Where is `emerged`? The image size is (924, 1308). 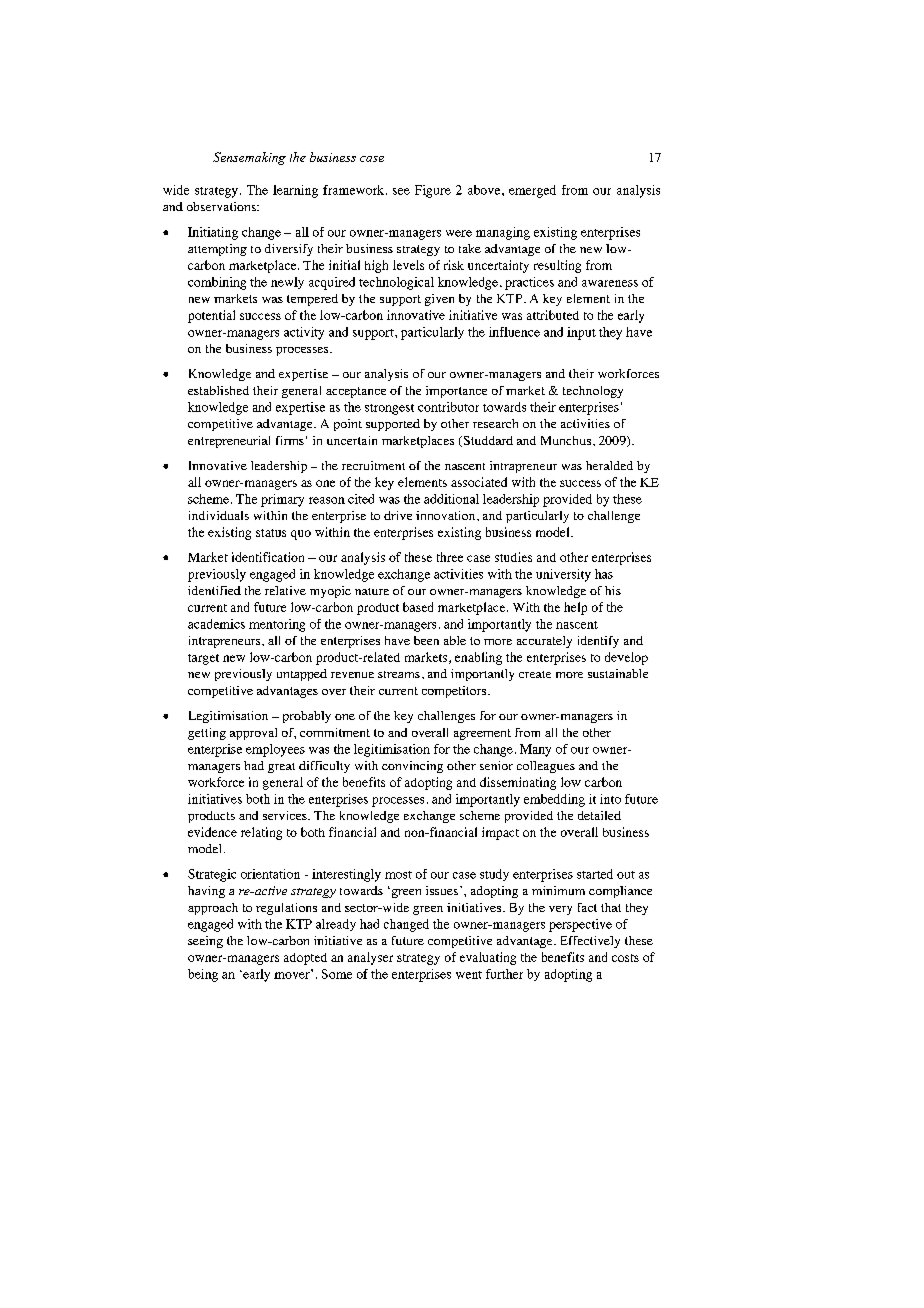 emerged is located at coordinates (532, 191).
